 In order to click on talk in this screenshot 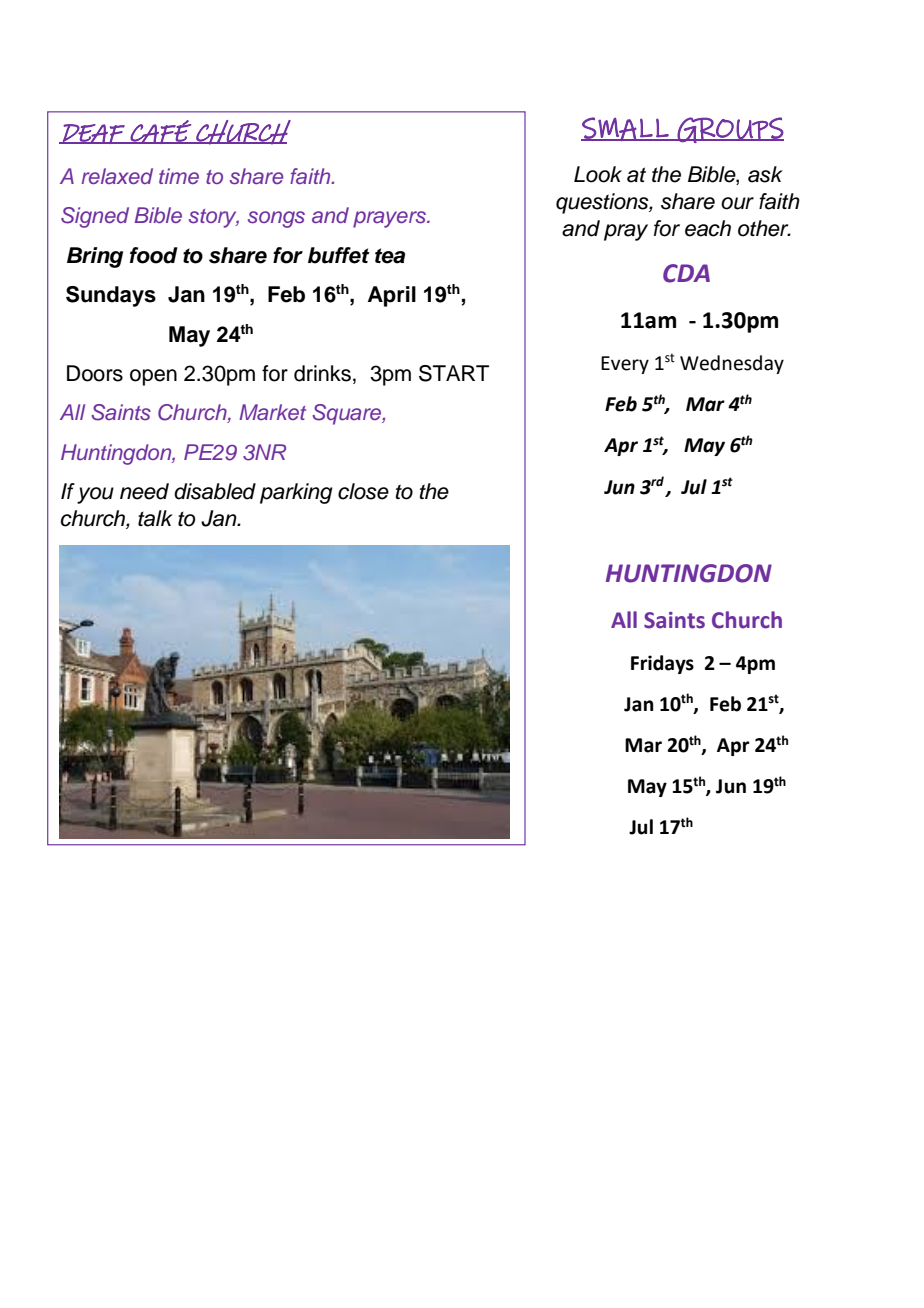, I will do `click(155, 518)`.
